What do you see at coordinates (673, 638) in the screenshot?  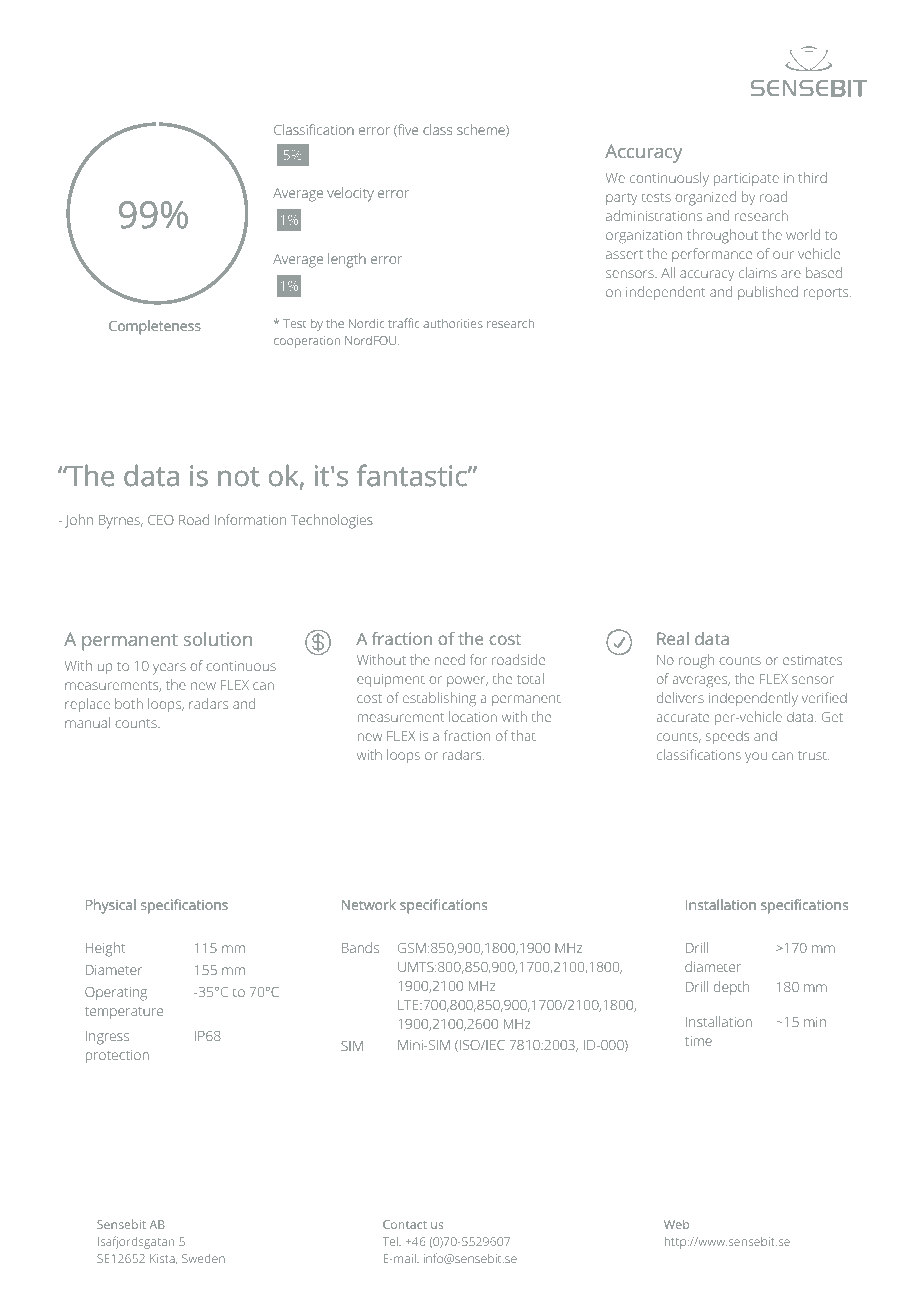 I see `Real` at bounding box center [673, 638].
